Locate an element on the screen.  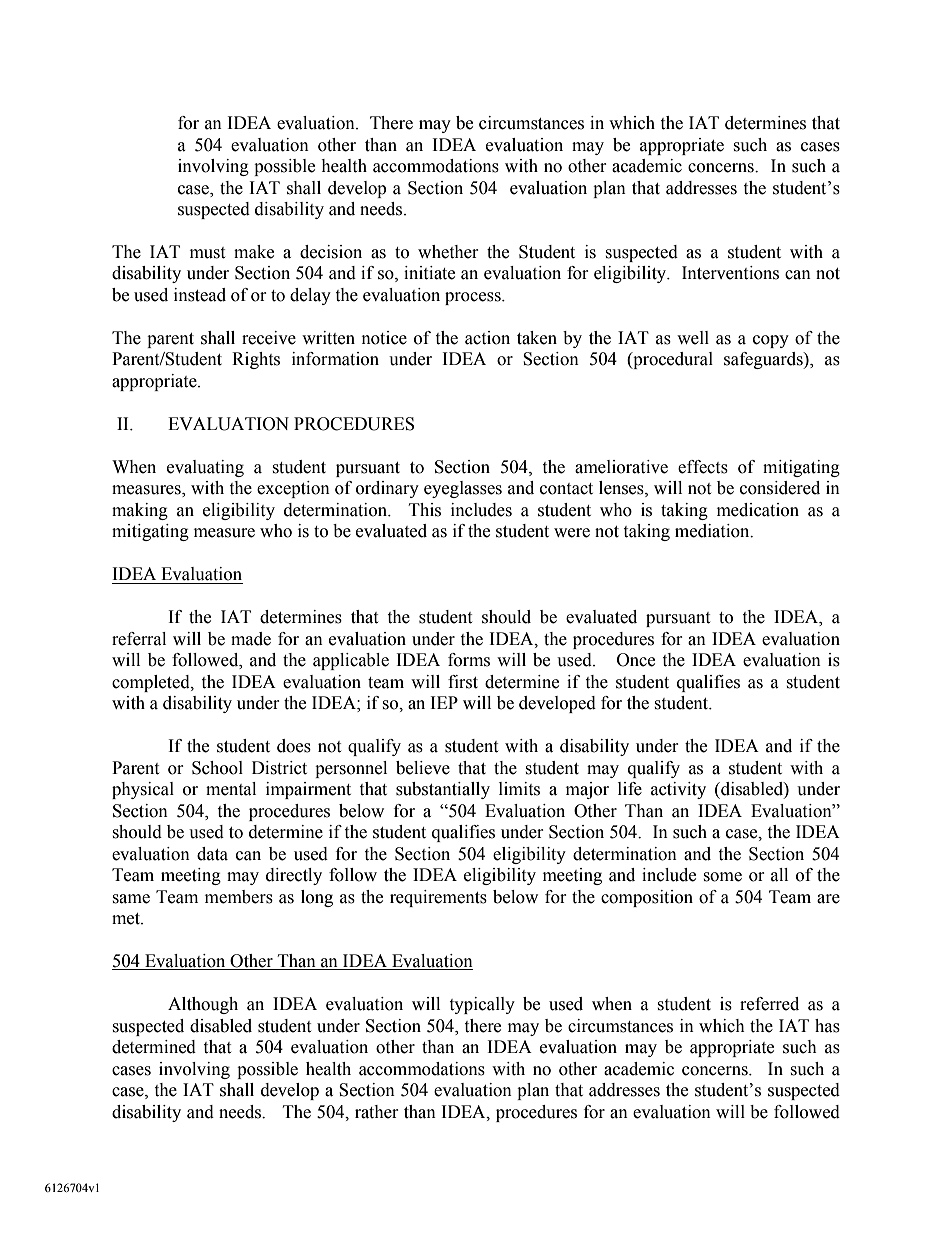
first is located at coordinates (463, 682).
